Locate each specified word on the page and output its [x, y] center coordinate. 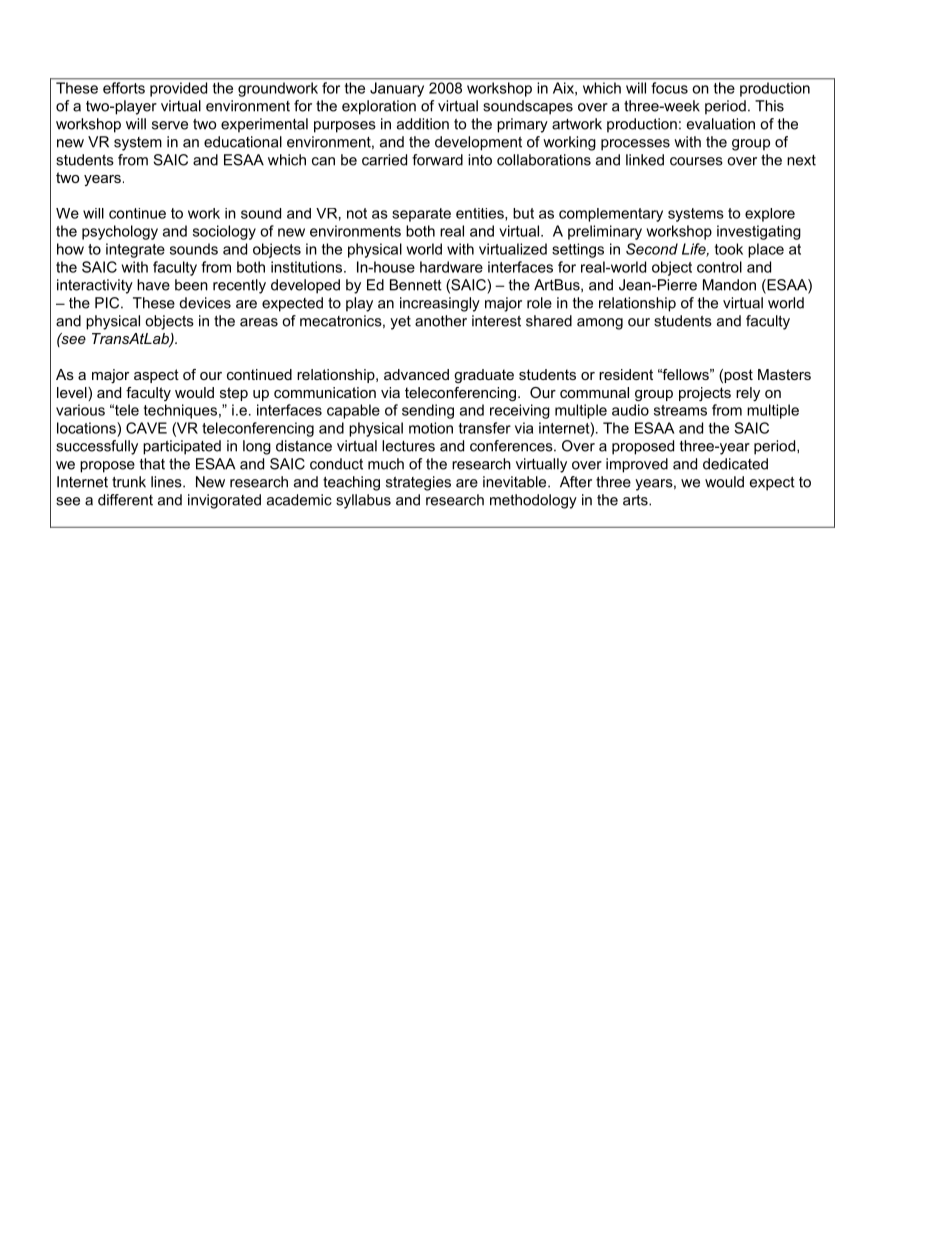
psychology [120, 232]
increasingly [440, 304]
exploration [379, 107]
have [153, 285]
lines [167, 482]
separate [421, 215]
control [719, 267]
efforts [124, 88]
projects [705, 394]
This [769, 106]
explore [770, 215]
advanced [416, 374]
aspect [156, 376]
